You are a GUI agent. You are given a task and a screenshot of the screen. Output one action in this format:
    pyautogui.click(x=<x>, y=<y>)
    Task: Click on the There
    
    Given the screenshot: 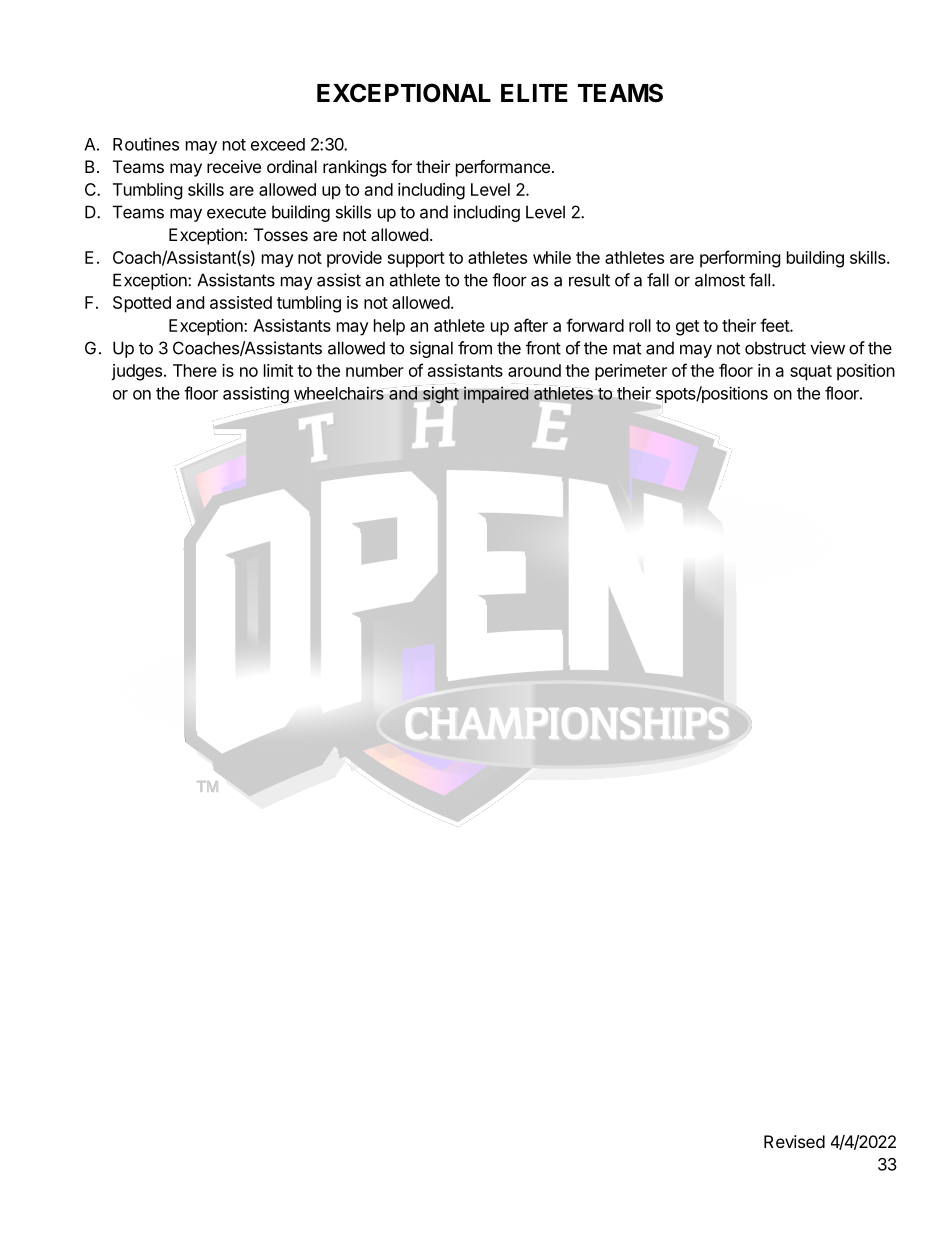 What is the action you would take?
    pyautogui.click(x=195, y=370)
